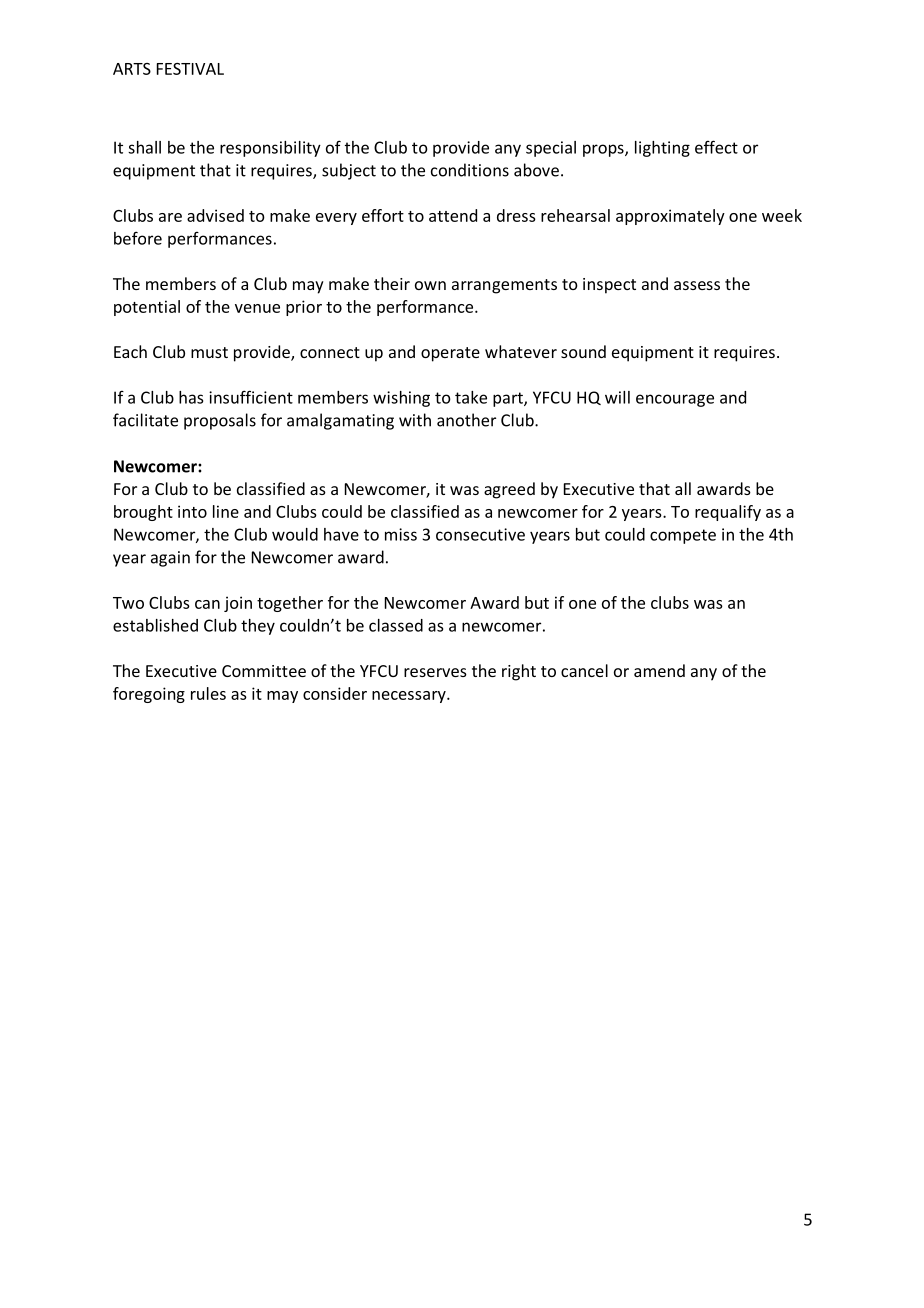  What do you see at coordinates (453, 215) in the image?
I see `attend` at bounding box center [453, 215].
